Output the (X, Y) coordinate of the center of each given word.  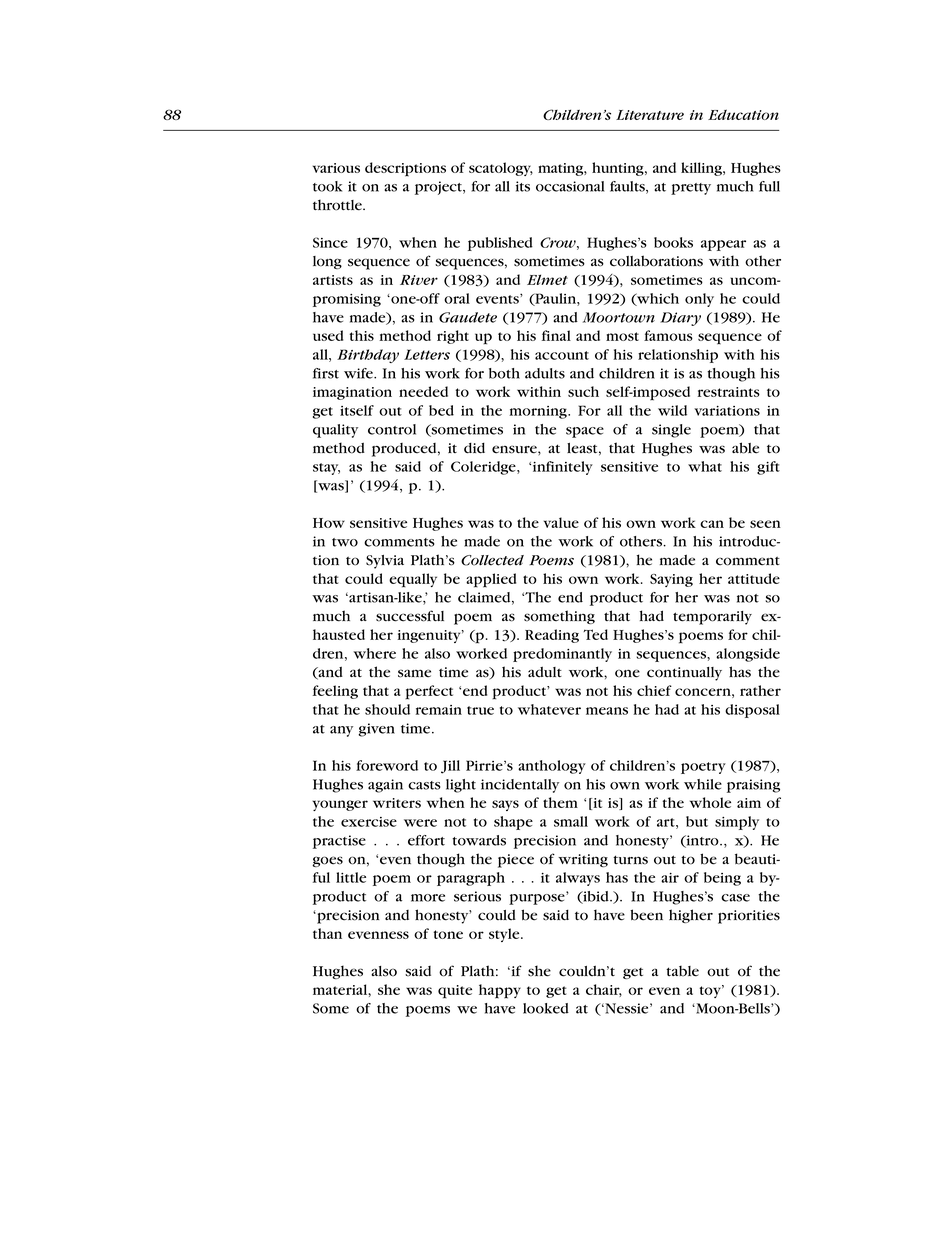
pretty (691, 189)
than (327, 933)
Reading (552, 636)
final (556, 335)
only (699, 300)
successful (410, 616)
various (336, 168)
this (361, 335)
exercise (369, 822)
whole (710, 802)
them (560, 802)
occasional (570, 186)
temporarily (712, 618)
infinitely (563, 468)
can (712, 524)
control (392, 429)
